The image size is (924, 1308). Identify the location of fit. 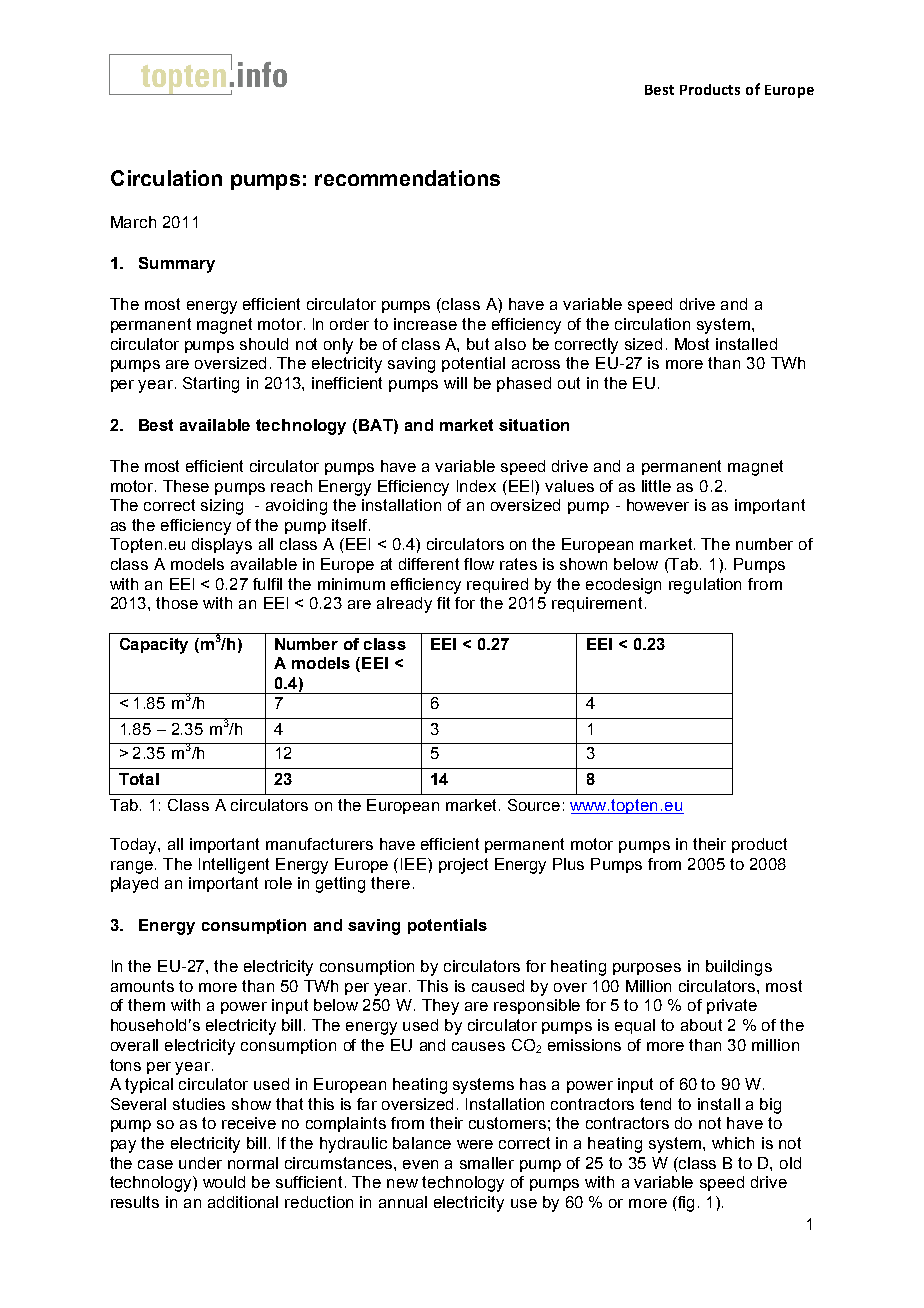
(443, 603).
